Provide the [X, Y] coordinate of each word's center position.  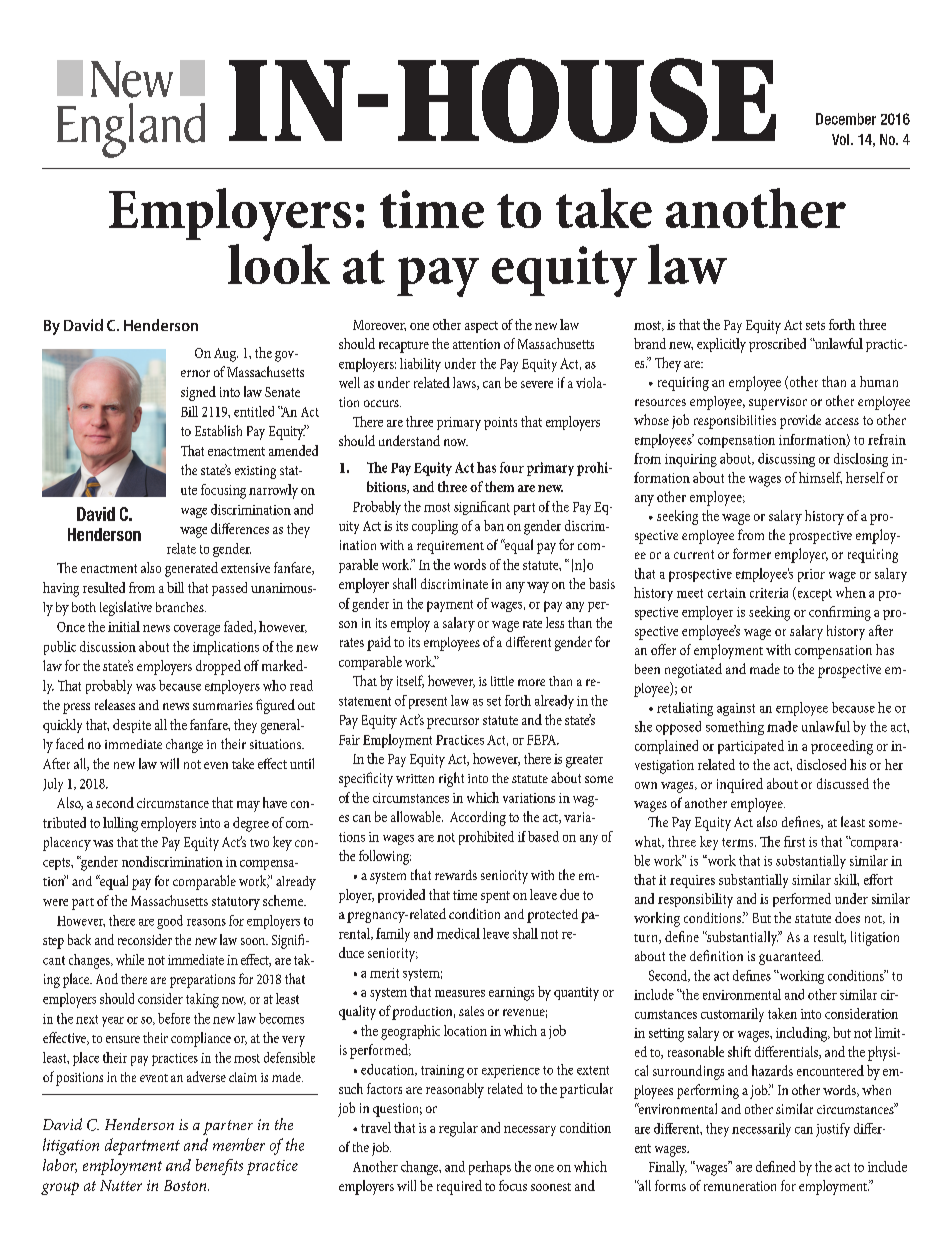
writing [471, 603]
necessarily [761, 1130]
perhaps [490, 1168]
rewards [456, 875]
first [794, 841]
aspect [481, 327]
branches [181, 607]
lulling [120, 824]
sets [815, 325]
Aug [226, 355]
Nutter [121, 1185]
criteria [769, 593]
